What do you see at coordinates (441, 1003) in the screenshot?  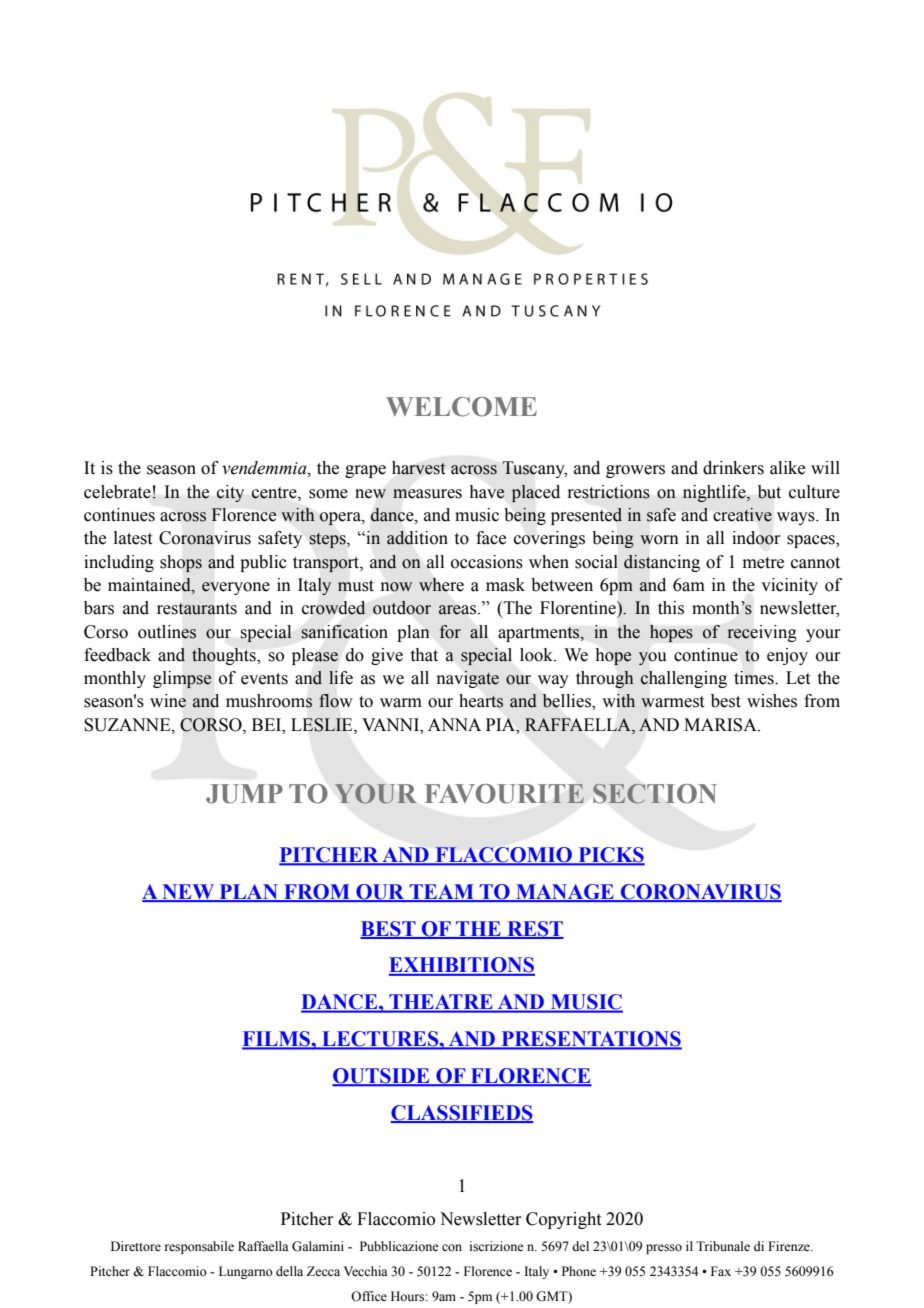 I see `THEATRE` at bounding box center [441, 1003].
